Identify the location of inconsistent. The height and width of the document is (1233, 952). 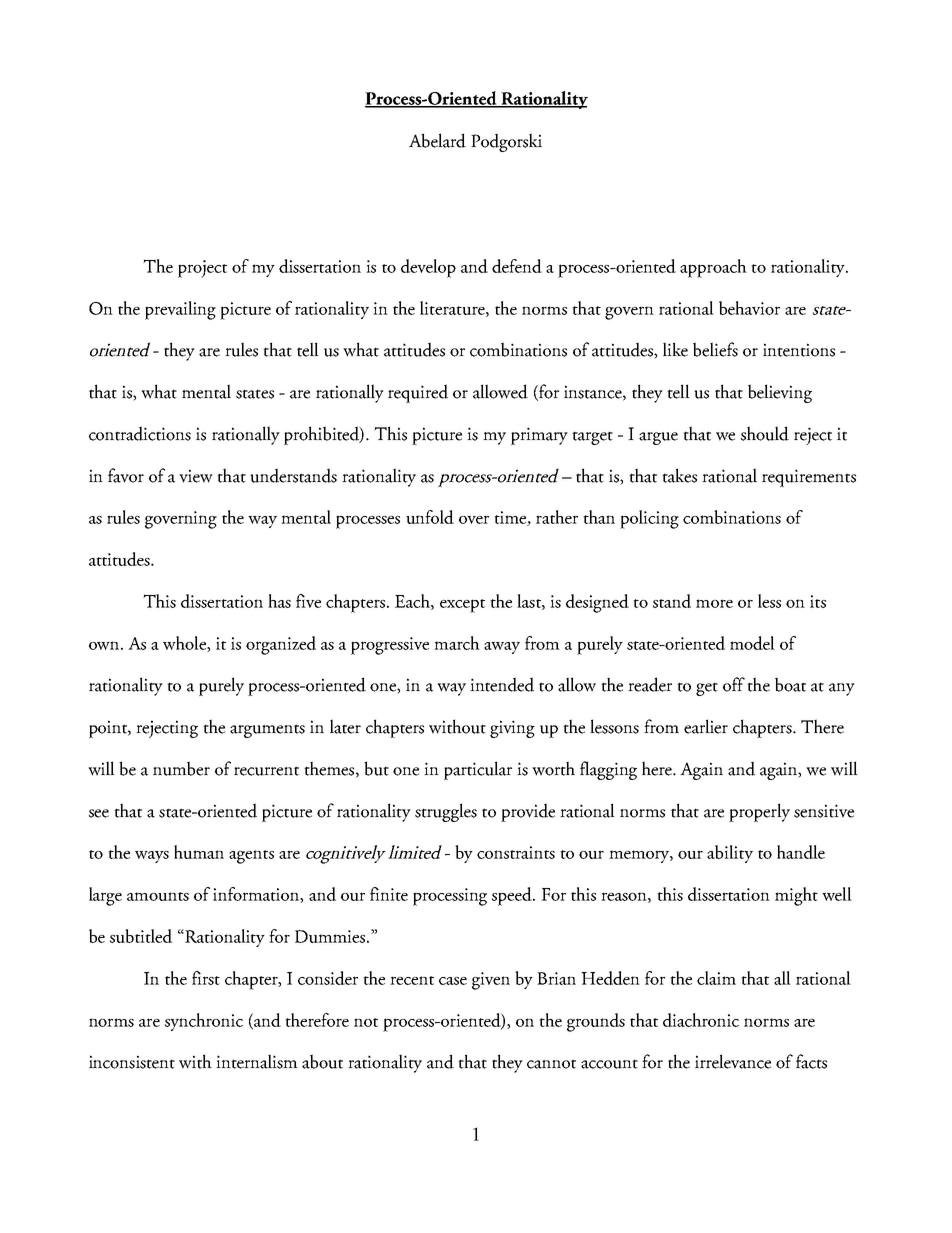
(132, 1062).
